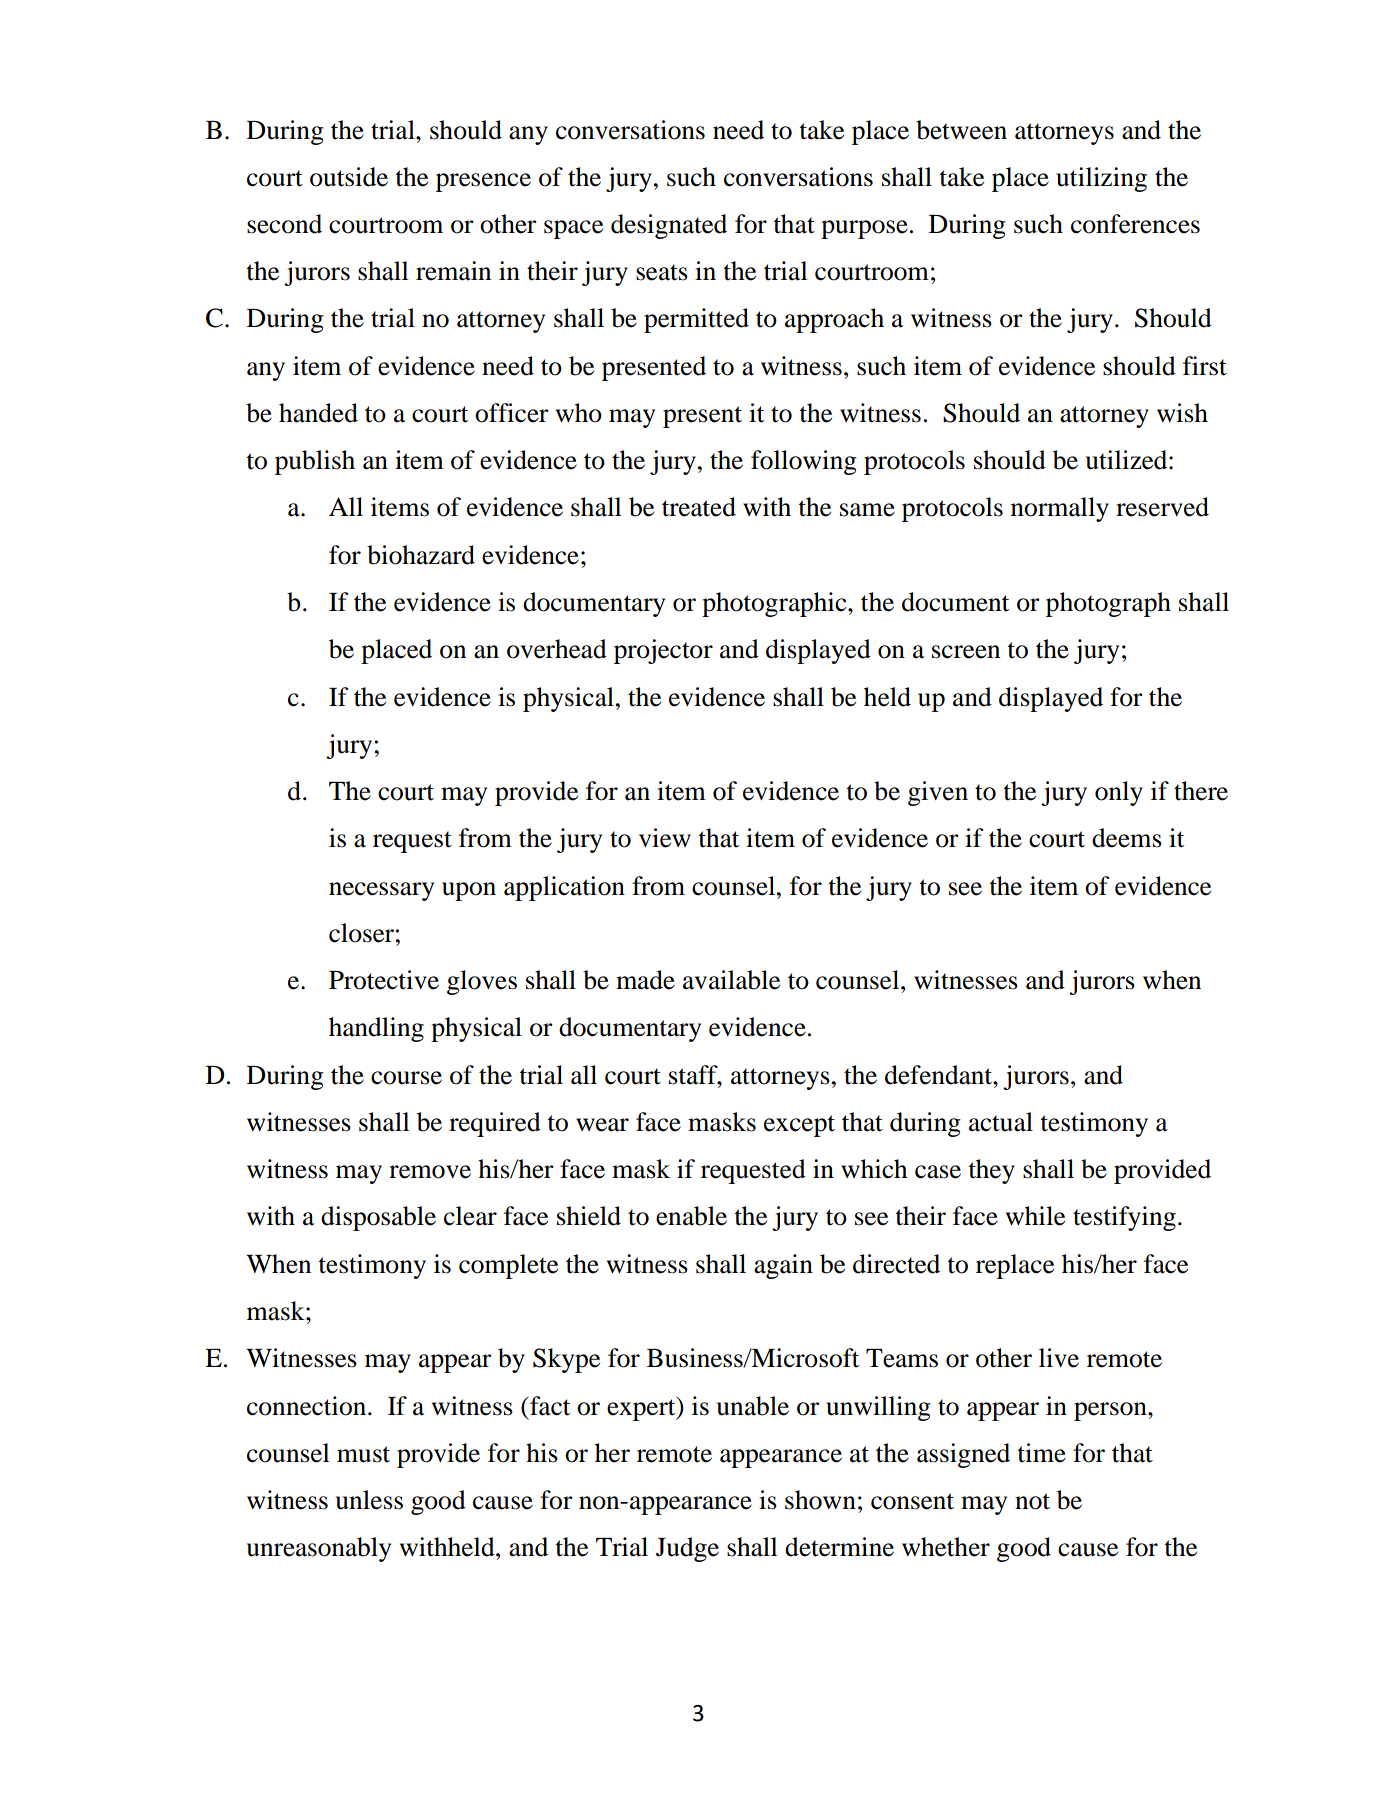 Image resolution: width=1397 pixels, height=1808 pixels. Describe the element at coordinates (1127, 838) in the screenshot. I see `deems` at that location.
